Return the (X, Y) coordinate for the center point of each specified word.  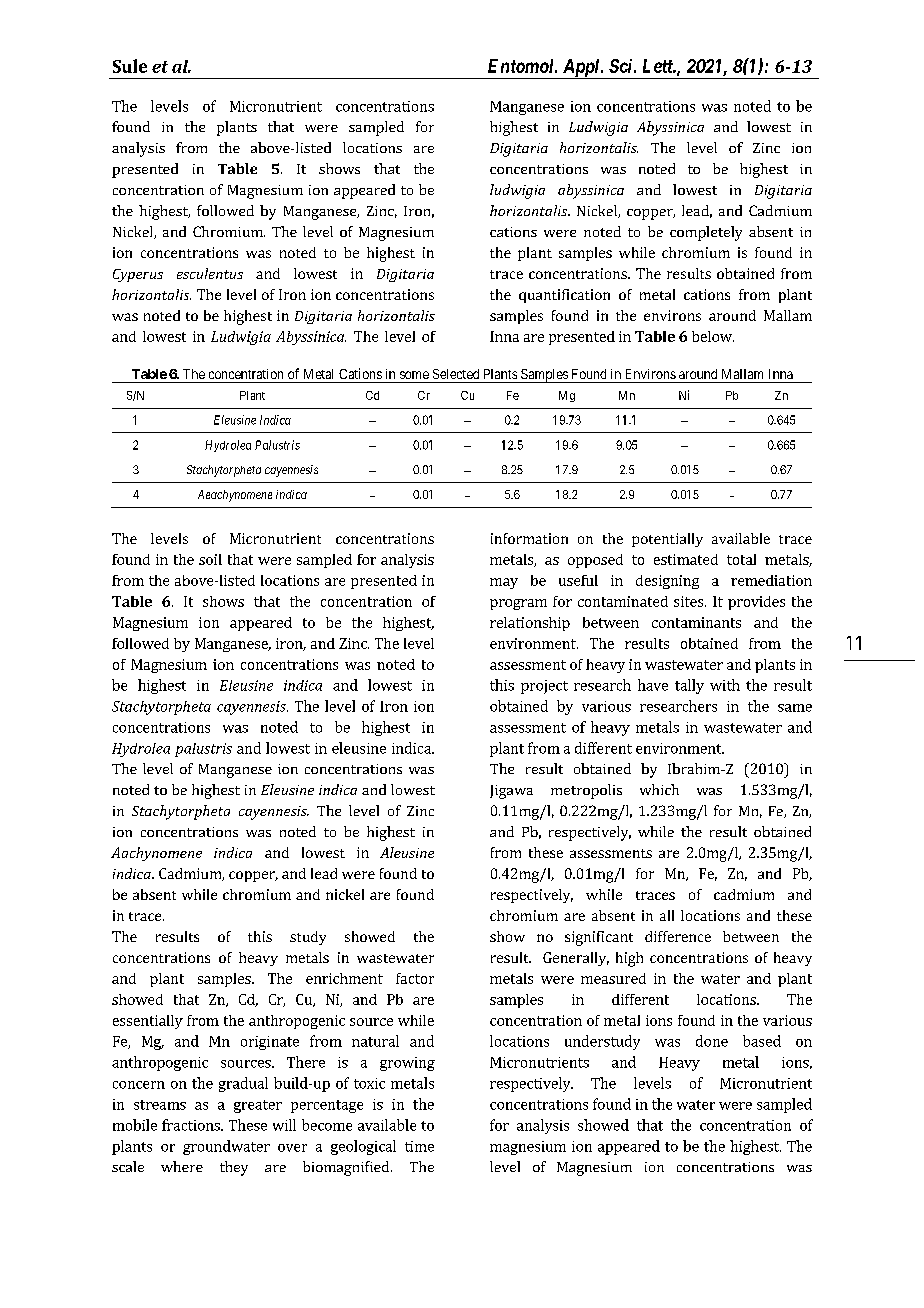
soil (210, 559)
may (504, 583)
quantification (564, 296)
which (659, 789)
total (741, 559)
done (712, 1041)
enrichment (344, 978)
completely (706, 233)
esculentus (210, 273)
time (419, 1146)
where (182, 1166)
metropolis (586, 791)
